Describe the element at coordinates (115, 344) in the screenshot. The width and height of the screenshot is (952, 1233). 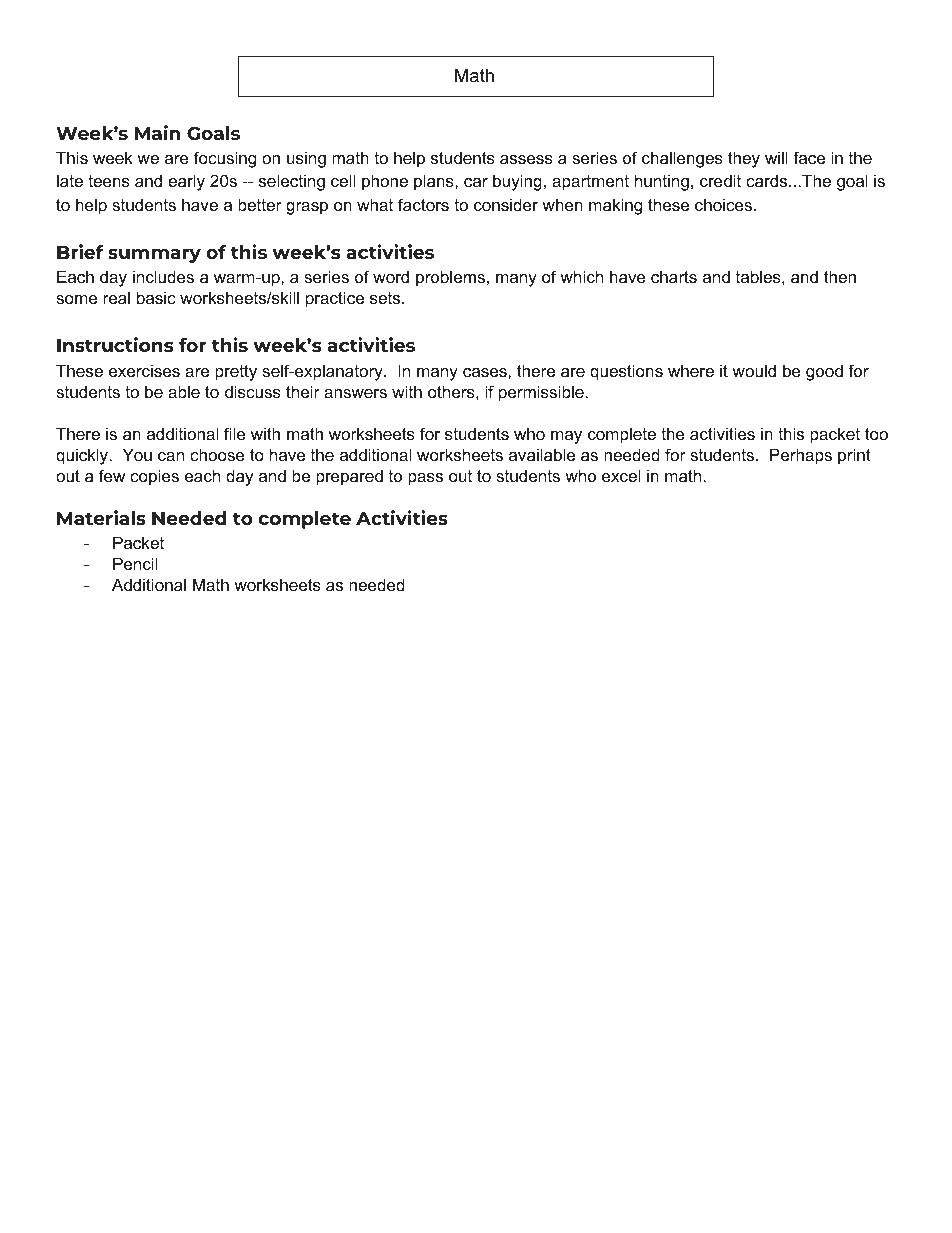
I see `Instructions` at that location.
